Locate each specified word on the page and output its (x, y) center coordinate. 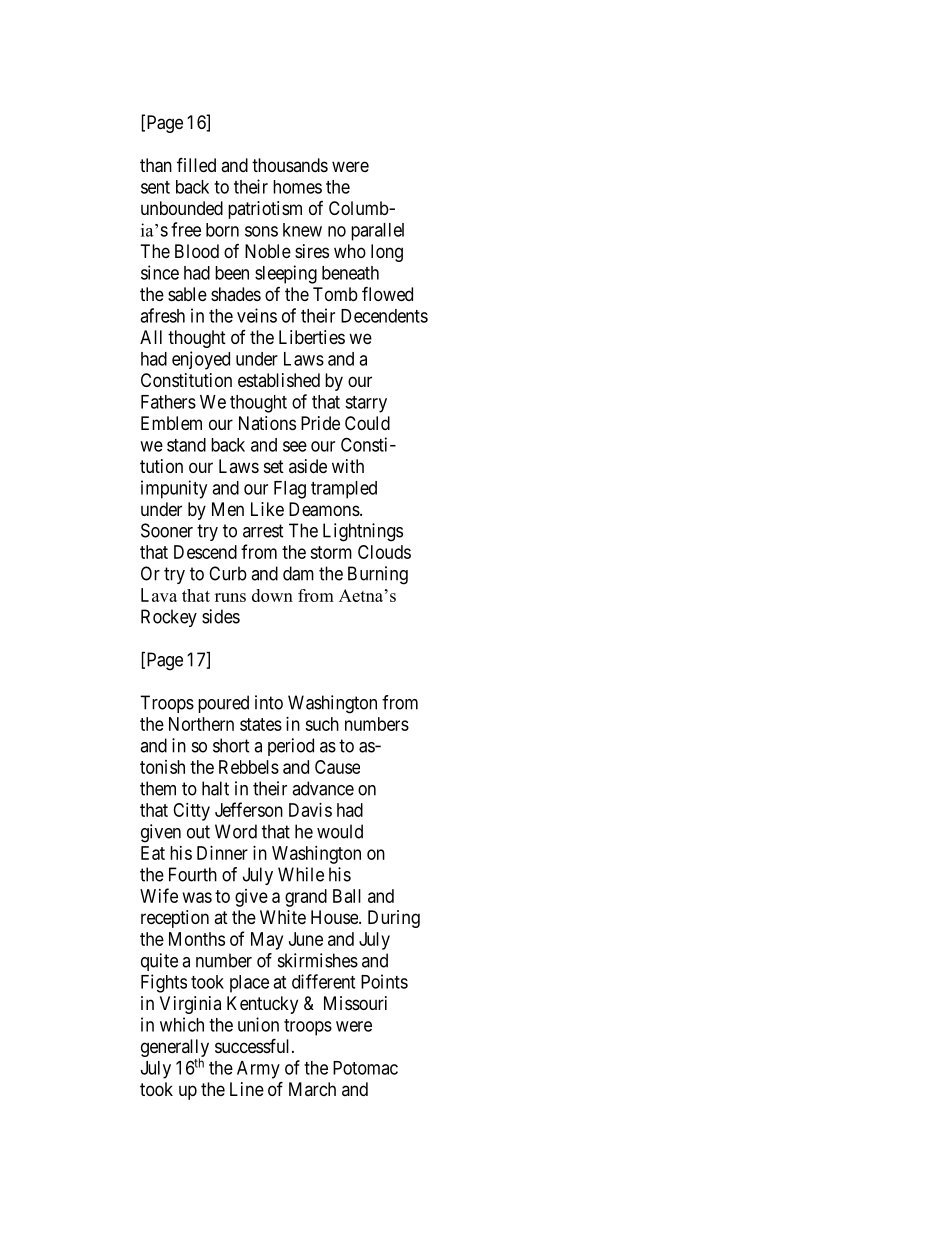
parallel (377, 232)
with (348, 466)
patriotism (265, 210)
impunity (174, 489)
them (158, 788)
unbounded (182, 208)
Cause (337, 767)
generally (175, 1049)
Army (258, 1070)
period (291, 747)
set (274, 466)
